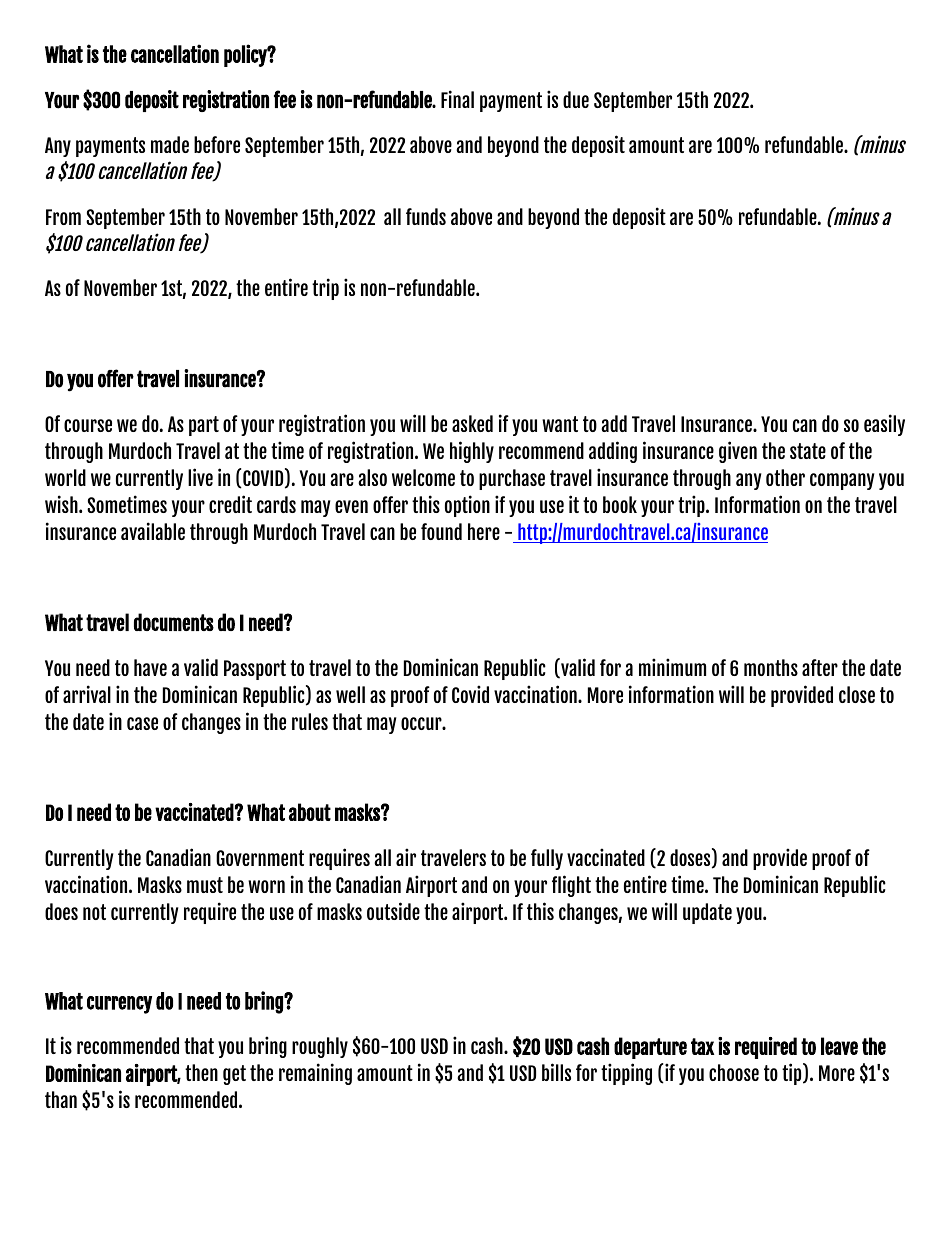 Image resolution: width=952 pixels, height=1233 pixels. Describe the element at coordinates (472, 423) in the page. I see `asked` at that location.
